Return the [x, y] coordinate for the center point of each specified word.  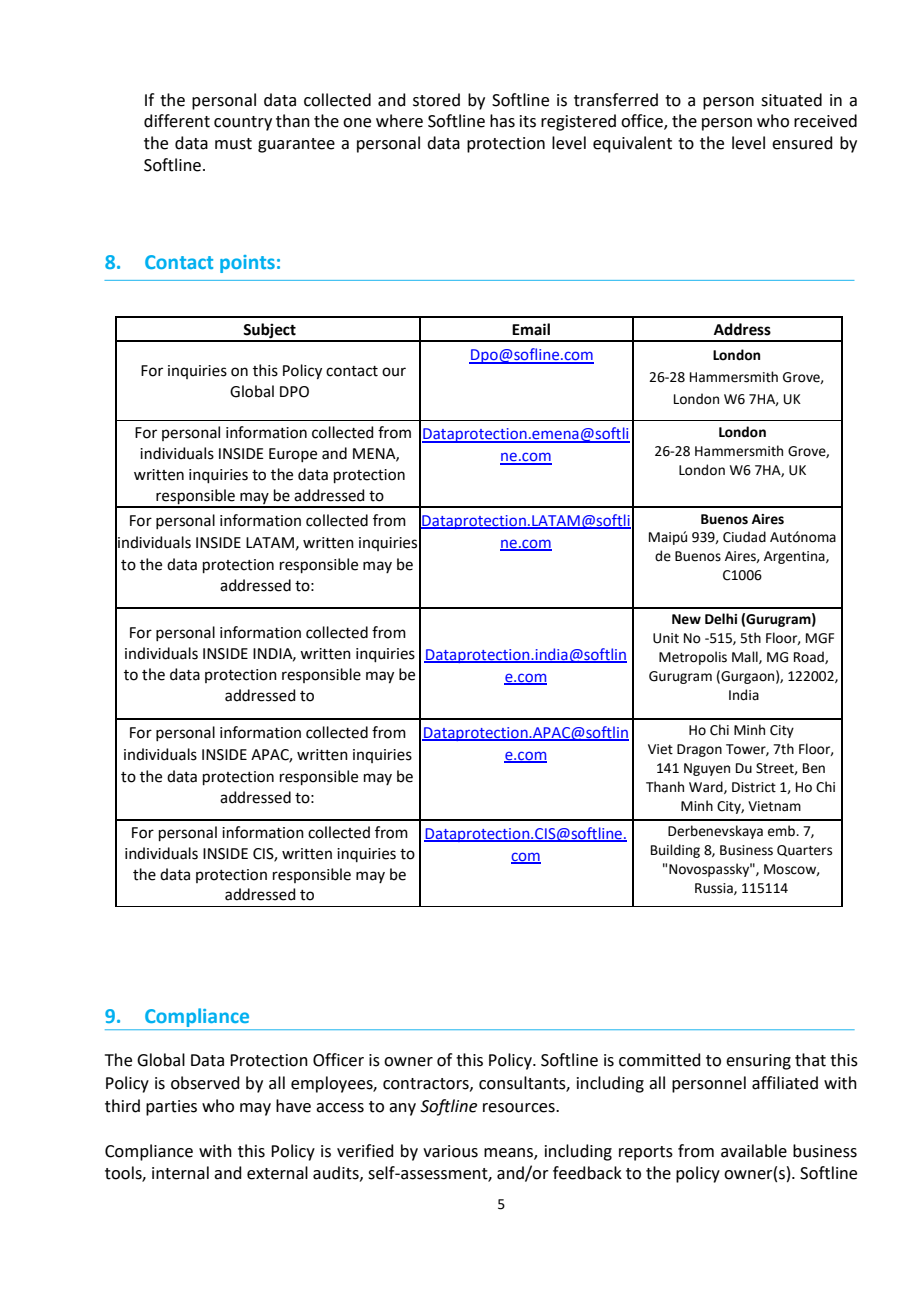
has [502, 121]
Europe [293, 455]
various [450, 1151]
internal [180, 1173]
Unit [666, 638]
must [233, 144]
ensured [802, 143]
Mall [746, 657]
